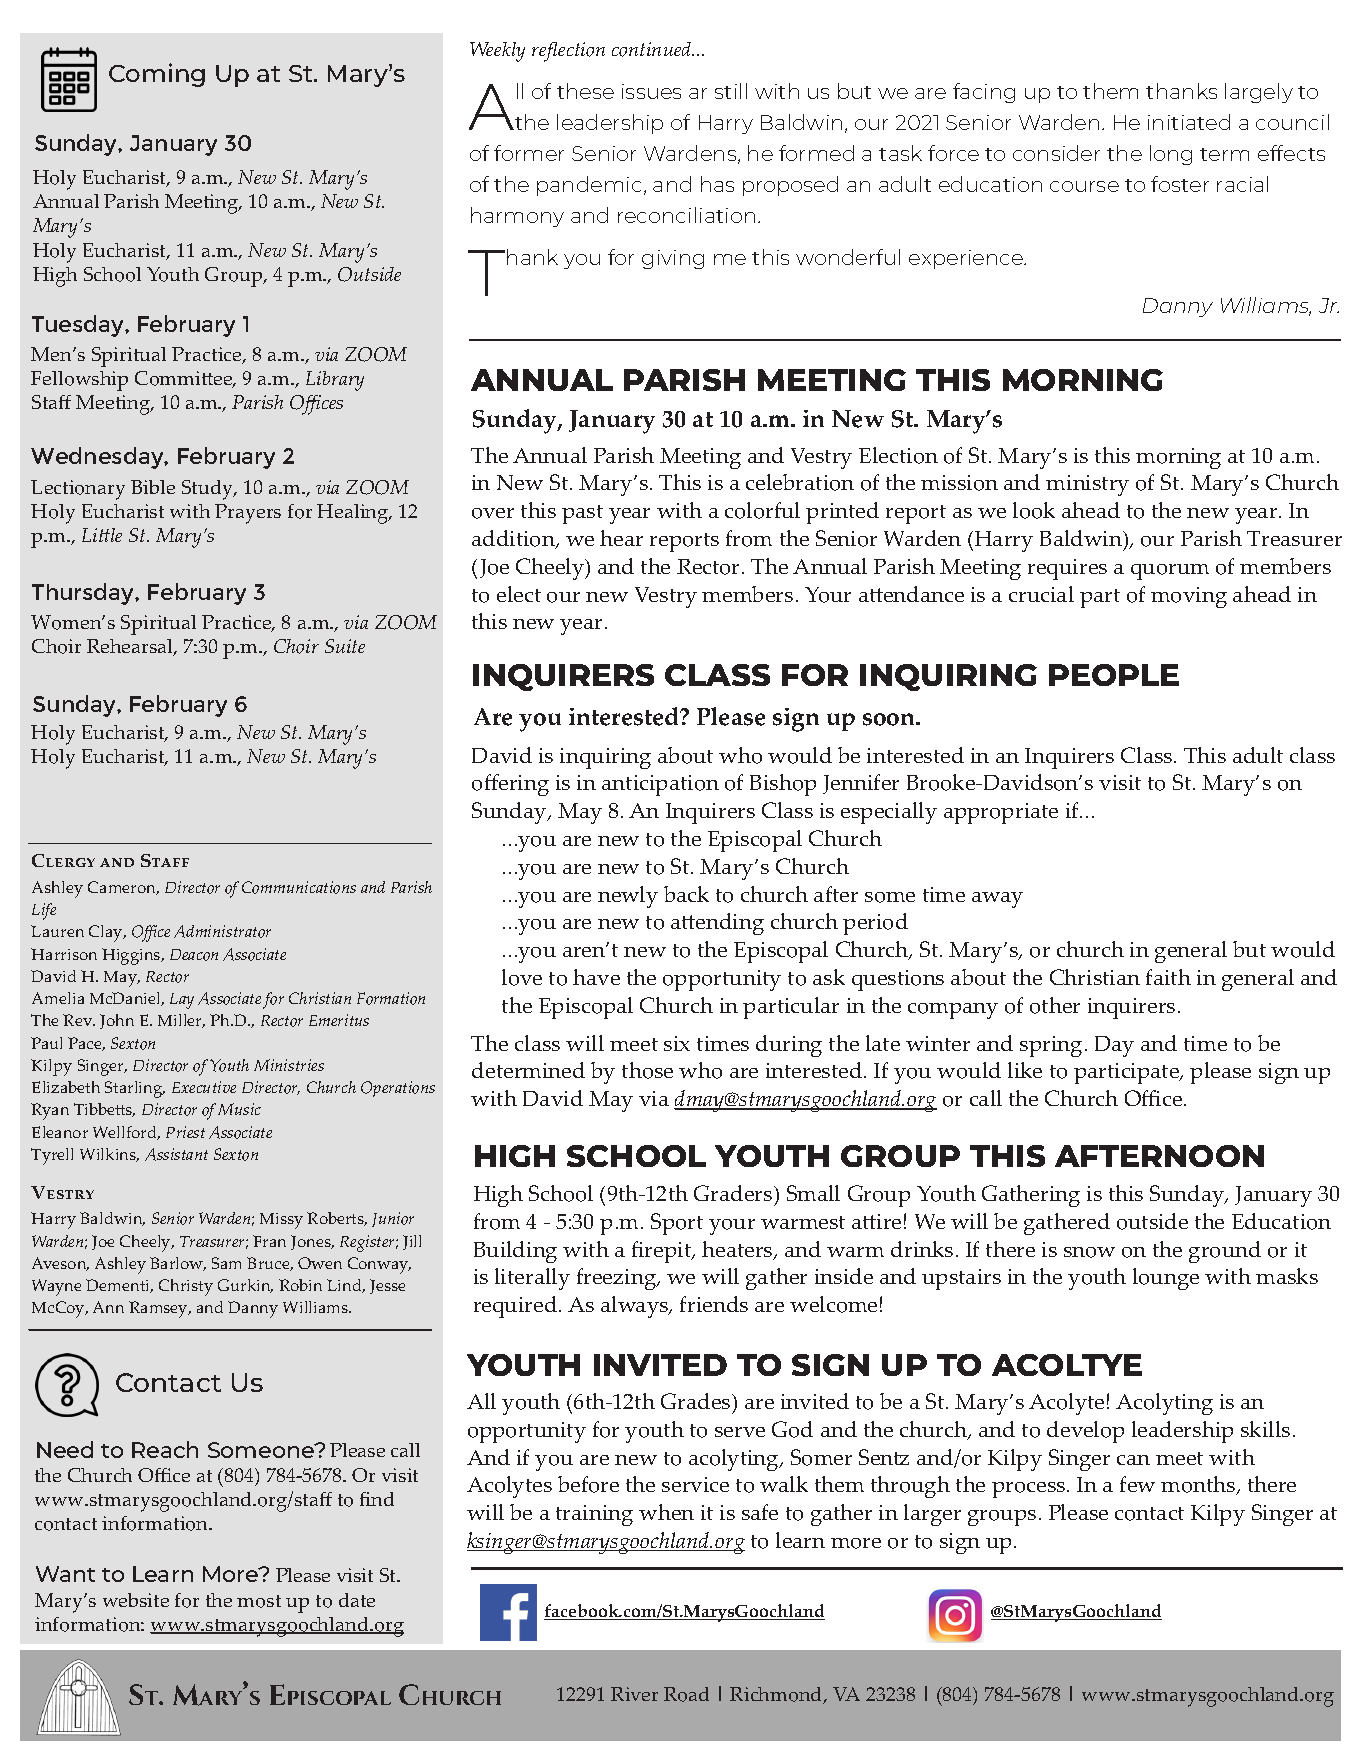 The image size is (1361, 1761). What do you see at coordinates (102, 535) in the screenshot?
I see `Little` at bounding box center [102, 535].
